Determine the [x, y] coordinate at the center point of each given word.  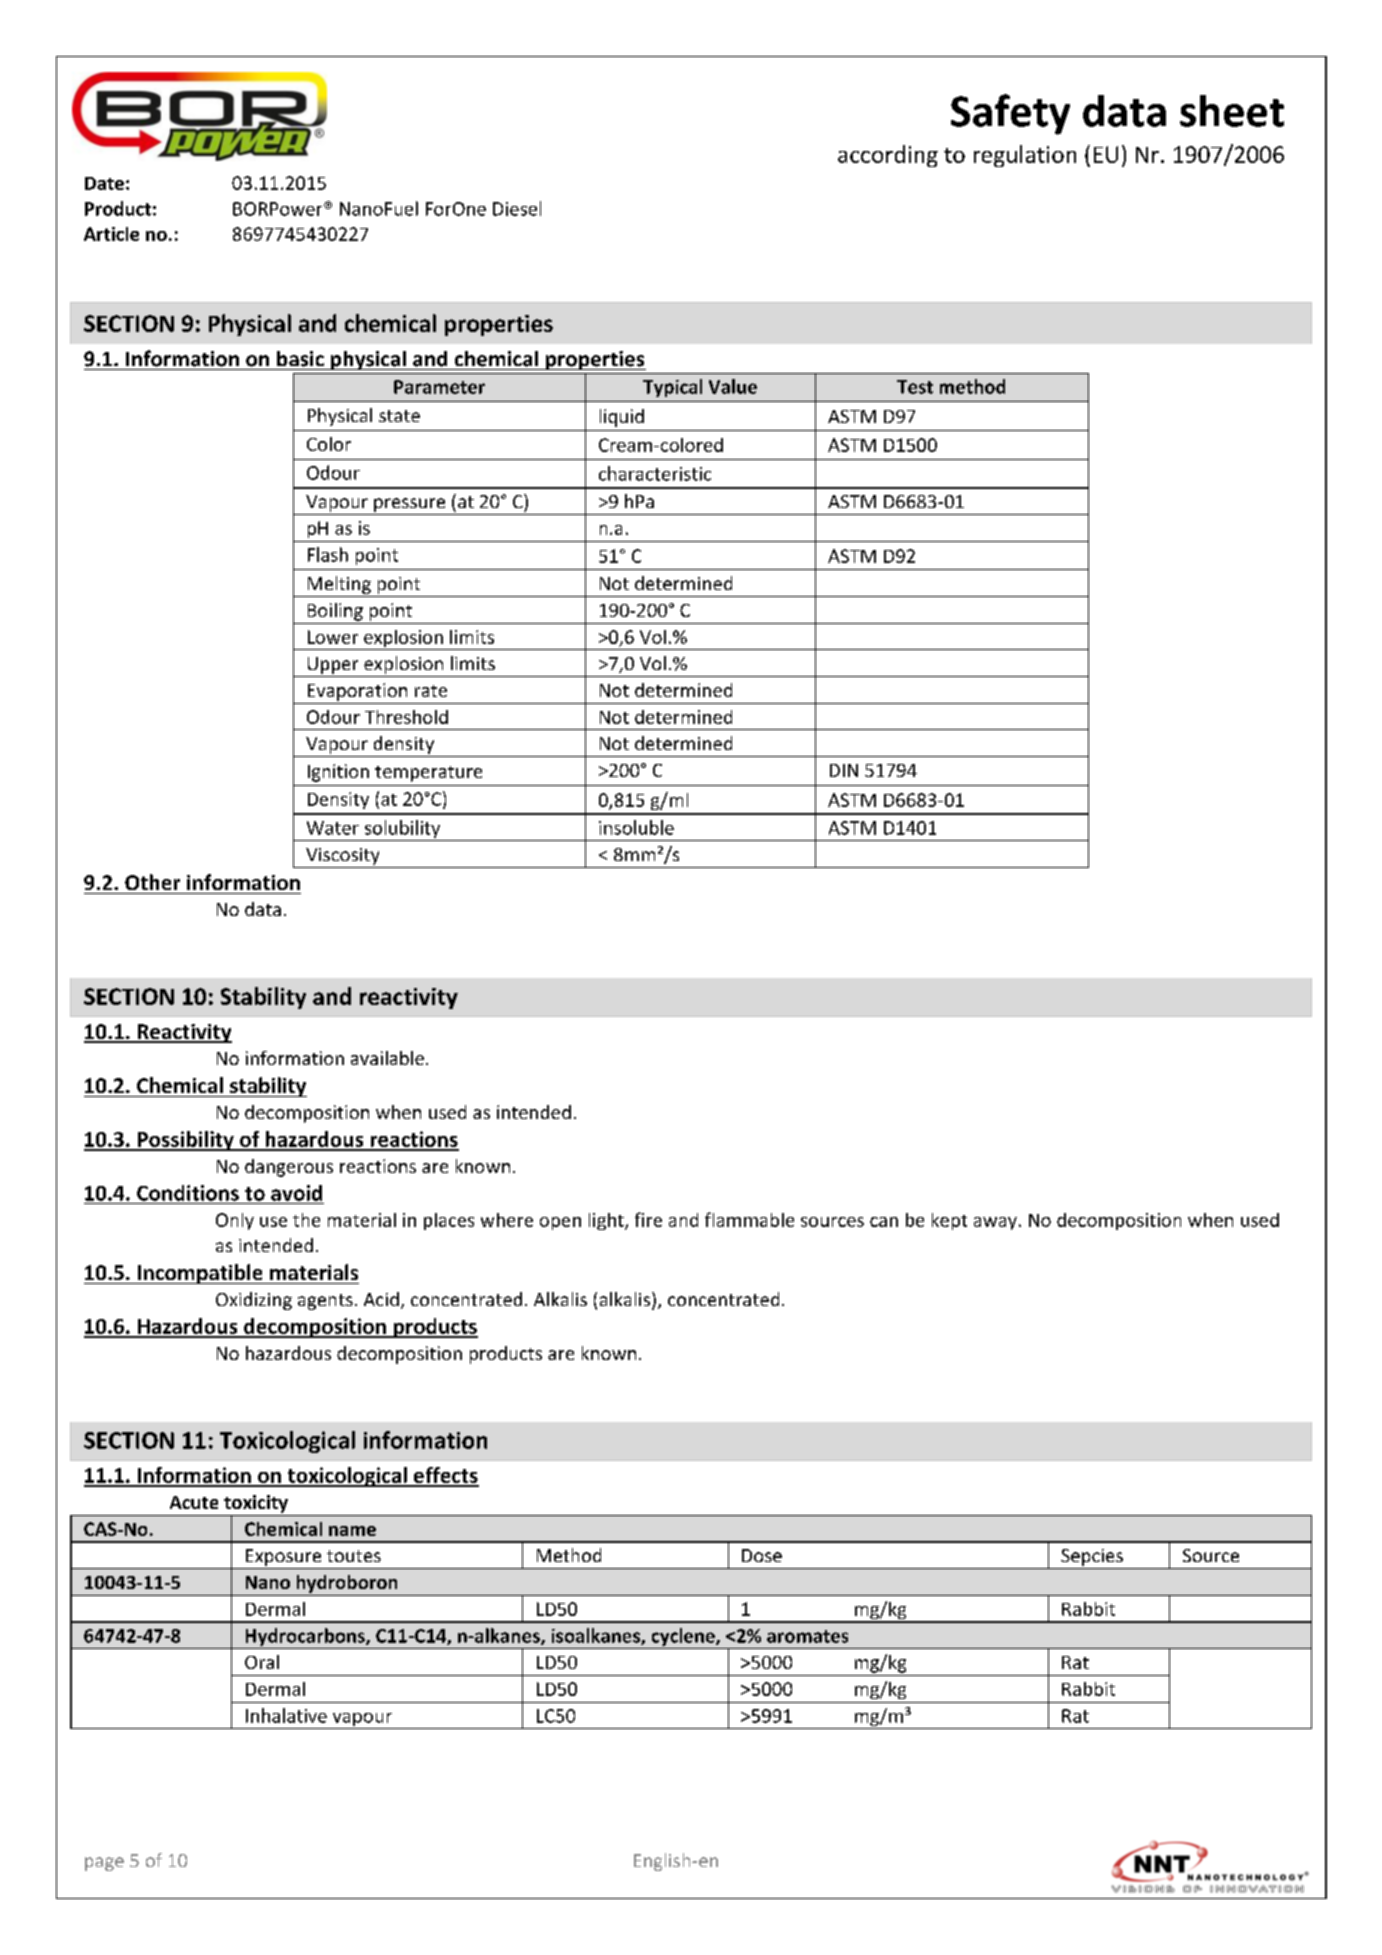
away [995, 1223]
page [104, 1864]
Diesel [517, 208]
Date [104, 183]
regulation [1025, 156]
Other [152, 882]
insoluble [636, 827]
